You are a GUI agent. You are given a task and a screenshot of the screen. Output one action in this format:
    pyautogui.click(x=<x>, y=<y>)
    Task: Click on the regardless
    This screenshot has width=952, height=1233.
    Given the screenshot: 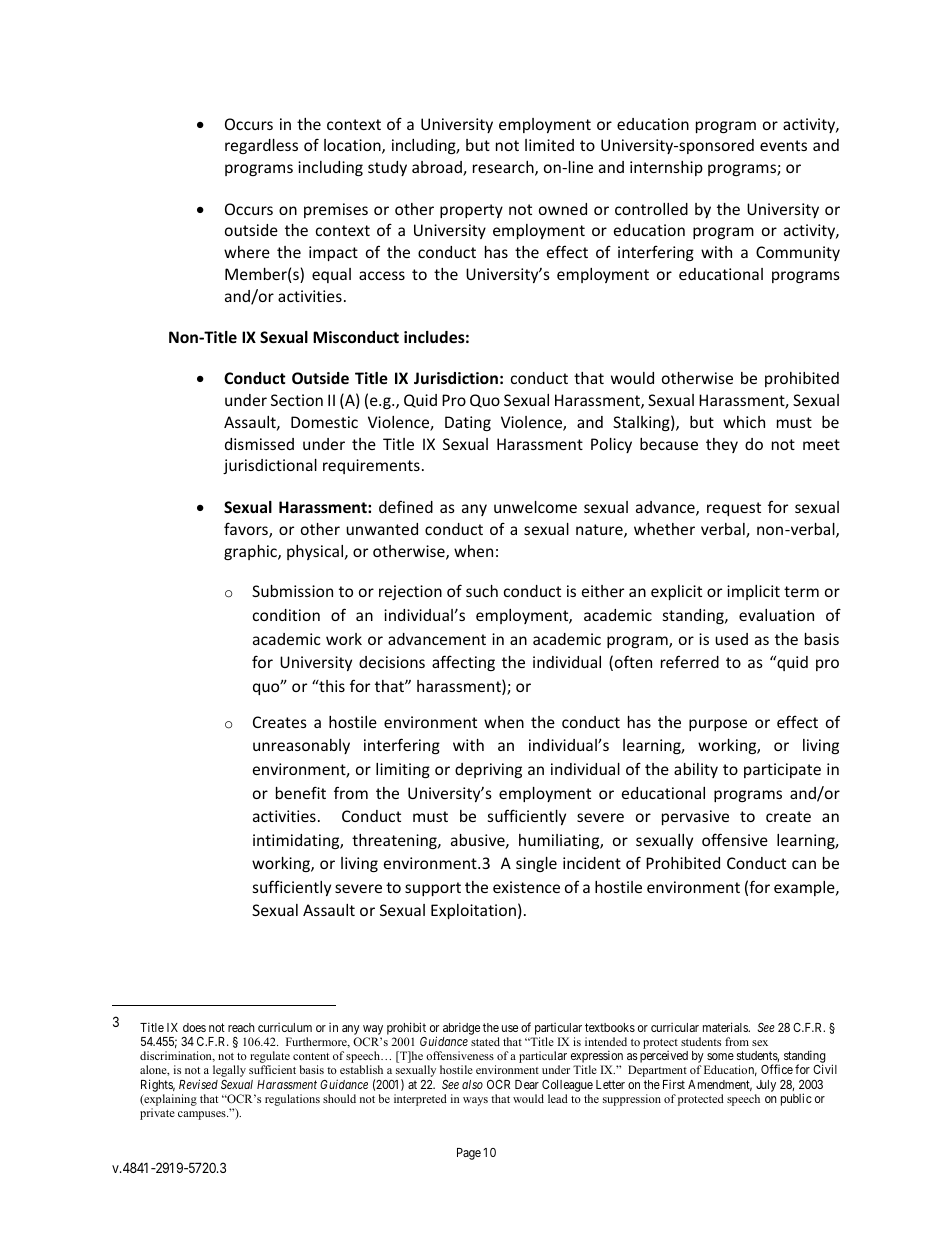 What is the action you would take?
    pyautogui.click(x=261, y=146)
